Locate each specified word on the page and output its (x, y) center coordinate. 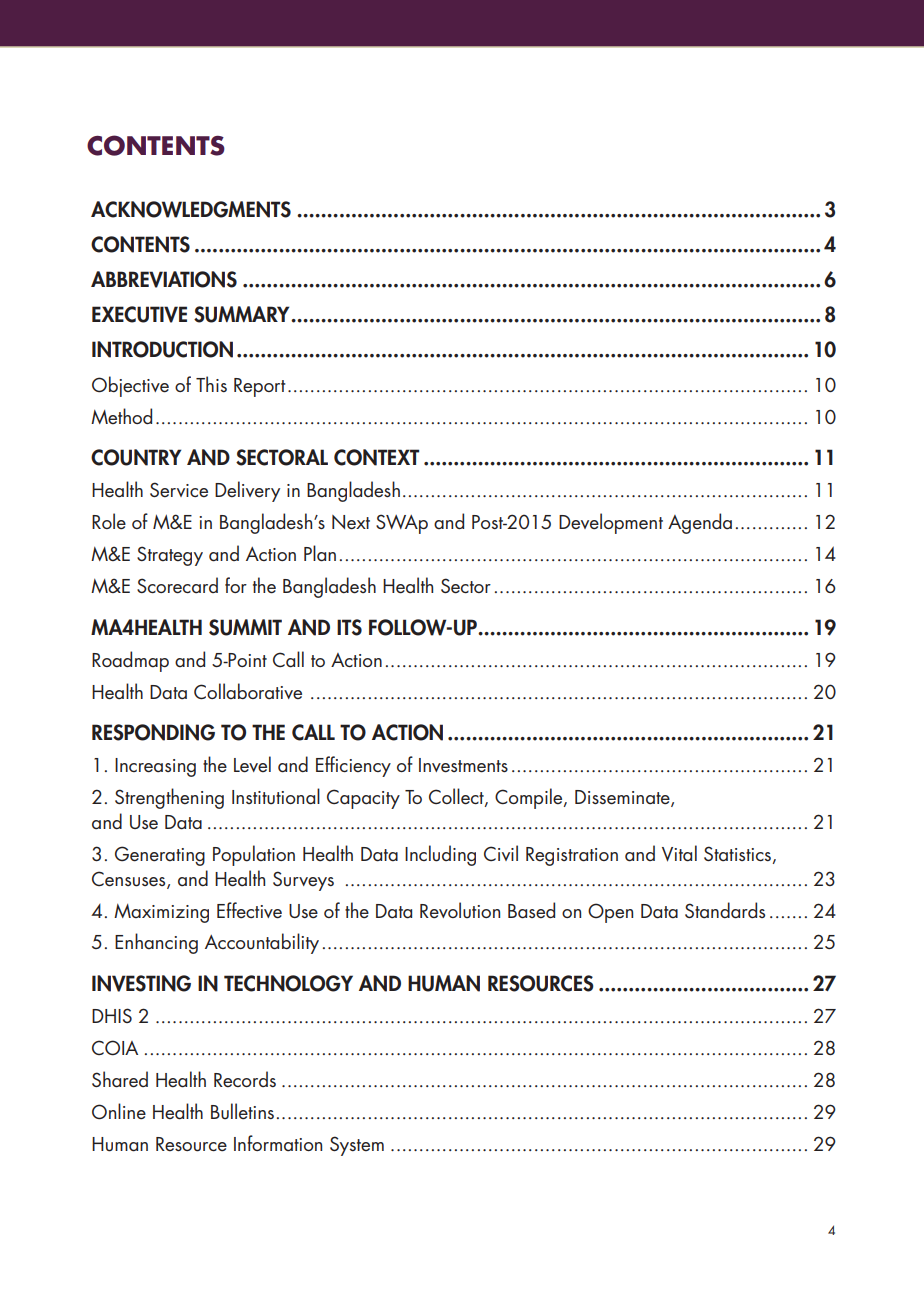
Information (278, 1143)
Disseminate (623, 798)
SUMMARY (243, 314)
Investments (463, 765)
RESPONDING (153, 732)
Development (611, 523)
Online (119, 1111)
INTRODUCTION (162, 349)
